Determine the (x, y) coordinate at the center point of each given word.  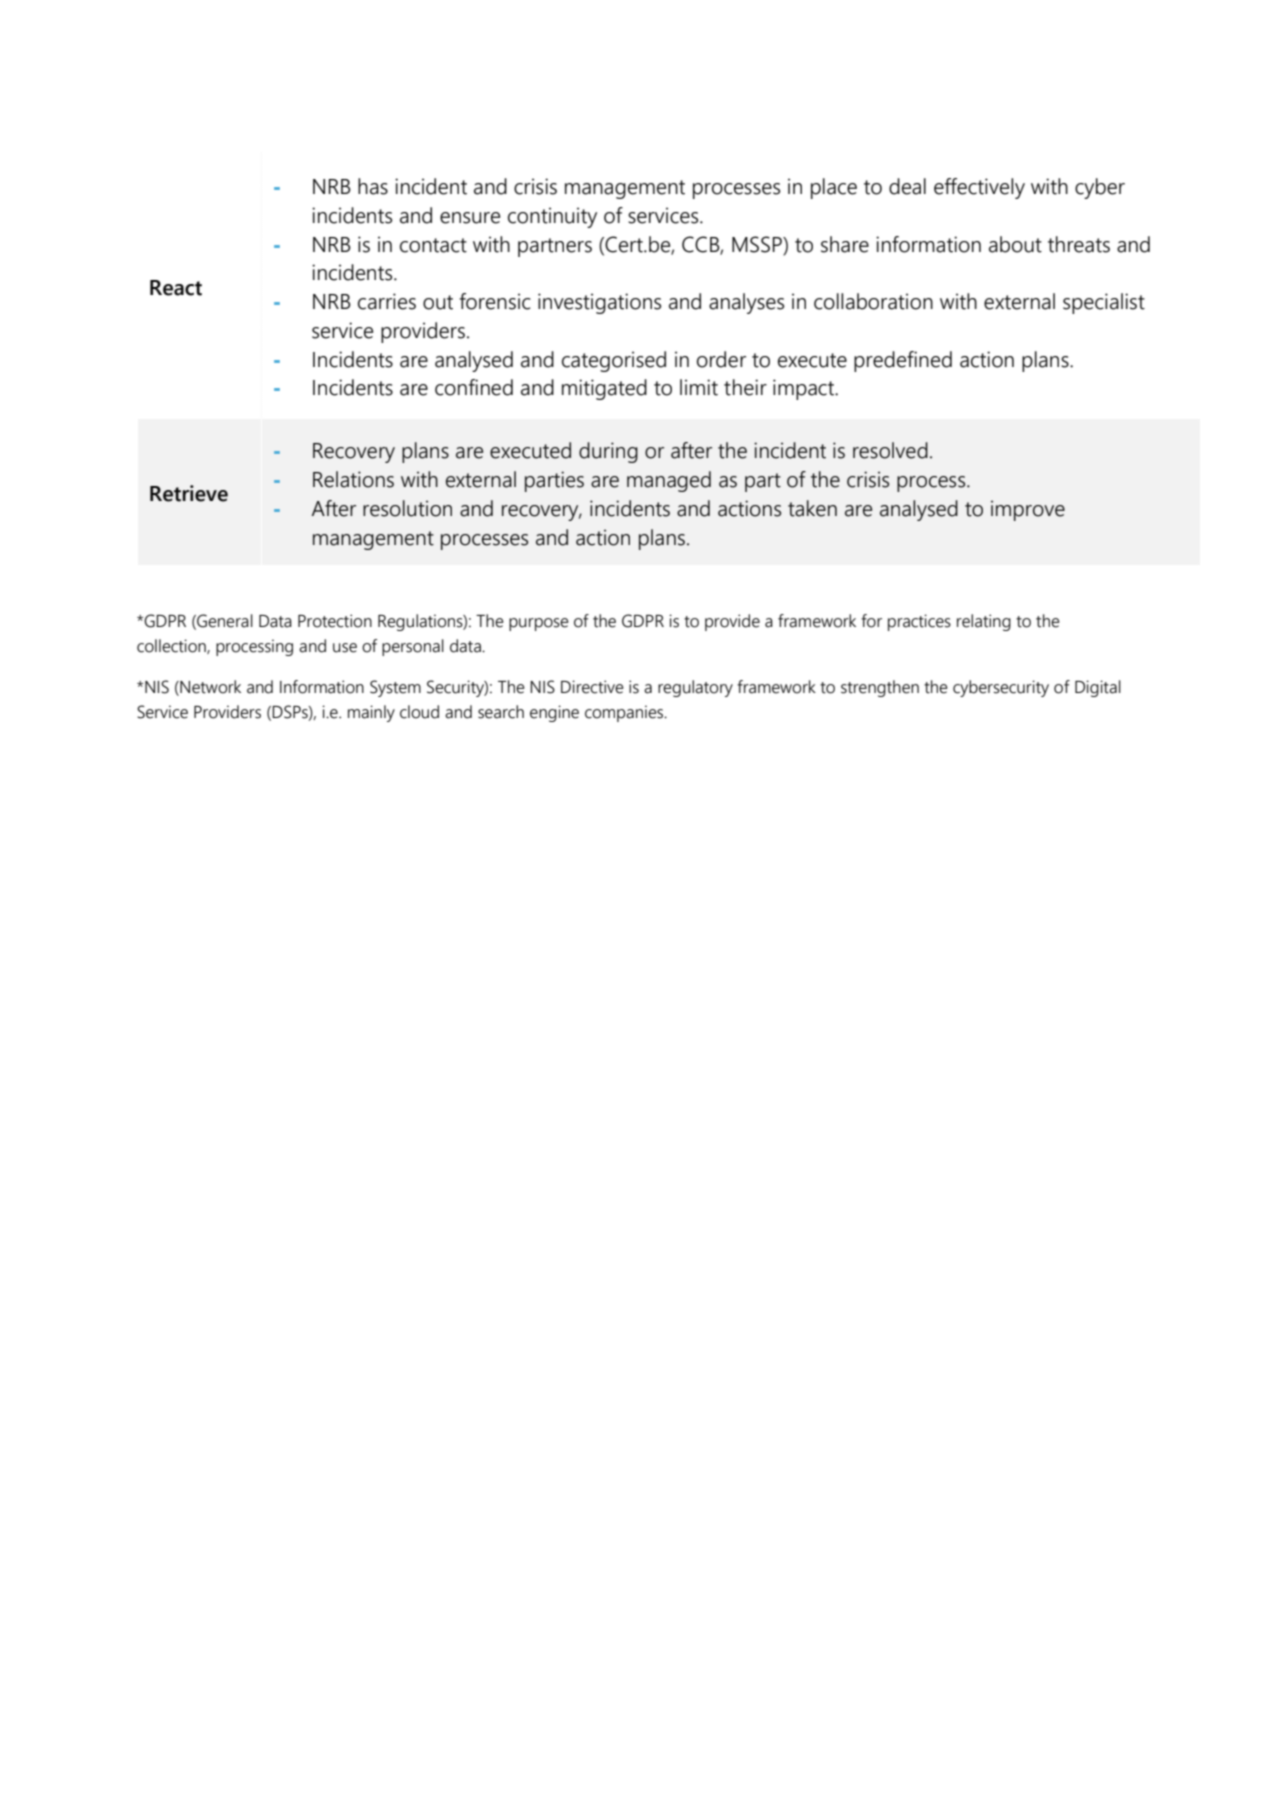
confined (474, 387)
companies (625, 713)
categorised (614, 361)
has (373, 186)
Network (209, 688)
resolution (407, 508)
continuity (552, 217)
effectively (979, 188)
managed (669, 481)
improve (1028, 510)
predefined (903, 361)
